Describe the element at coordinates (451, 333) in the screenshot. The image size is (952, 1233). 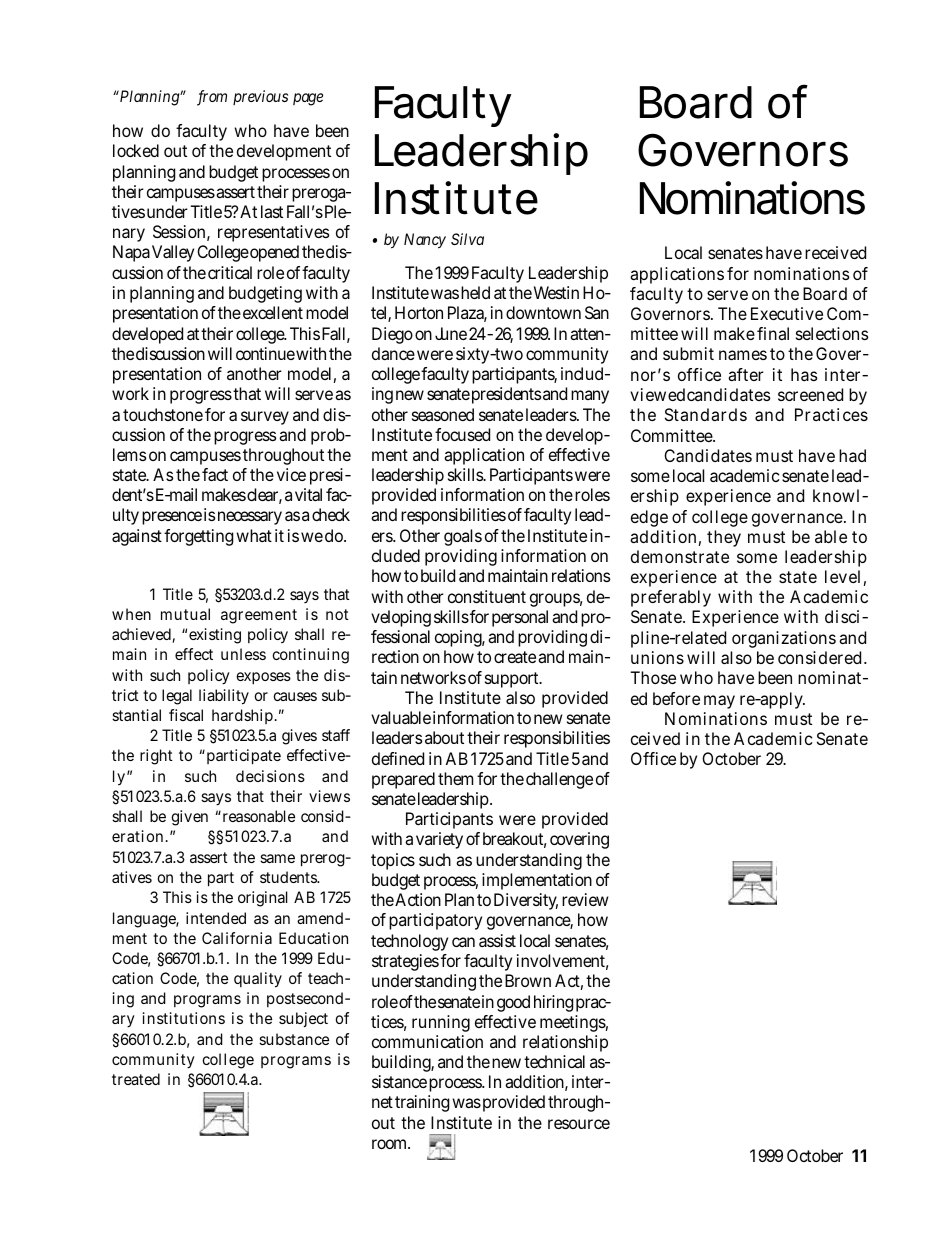
I see `June` at that location.
